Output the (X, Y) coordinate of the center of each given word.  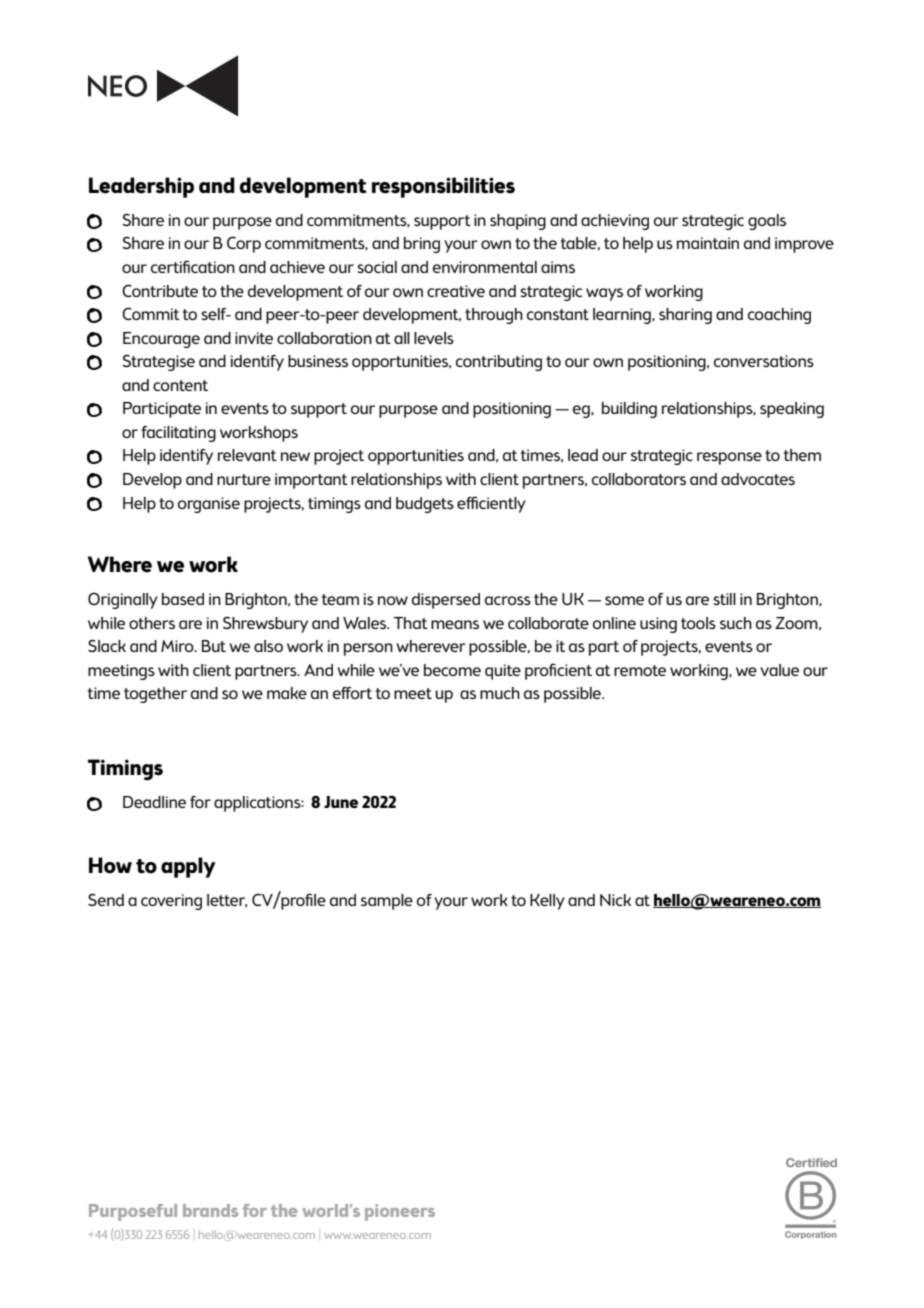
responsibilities (443, 187)
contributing (499, 363)
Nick (615, 900)
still (724, 599)
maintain (708, 243)
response (729, 458)
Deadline (154, 802)
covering (171, 902)
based (183, 599)
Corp (244, 244)
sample (387, 902)
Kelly (547, 902)
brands (210, 1210)
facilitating (178, 434)
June (341, 802)
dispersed (446, 601)
